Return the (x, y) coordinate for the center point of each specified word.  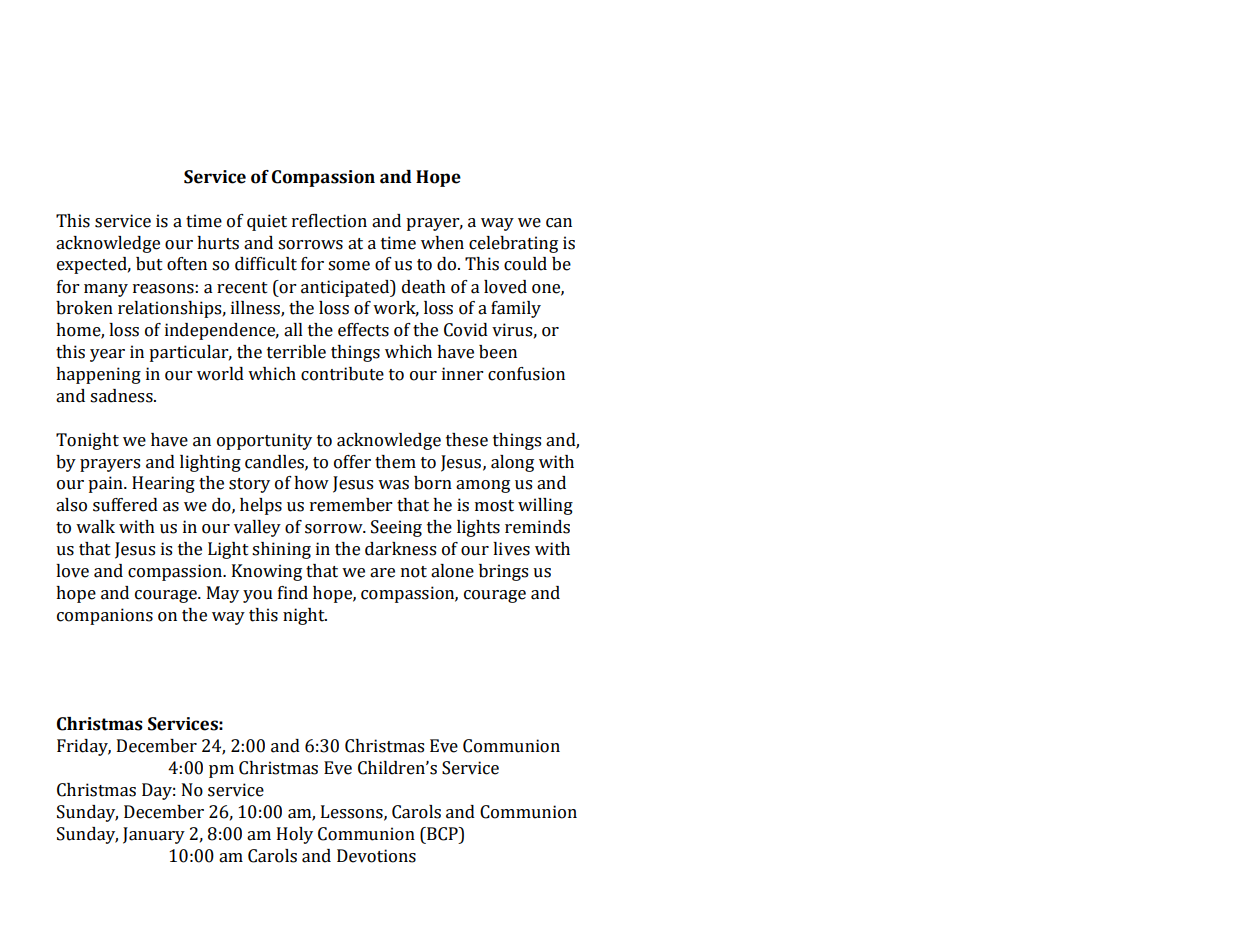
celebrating (513, 244)
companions (105, 616)
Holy (295, 835)
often (187, 264)
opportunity (264, 441)
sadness (122, 396)
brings (503, 572)
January (154, 835)
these (467, 440)
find (293, 593)
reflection (329, 221)
